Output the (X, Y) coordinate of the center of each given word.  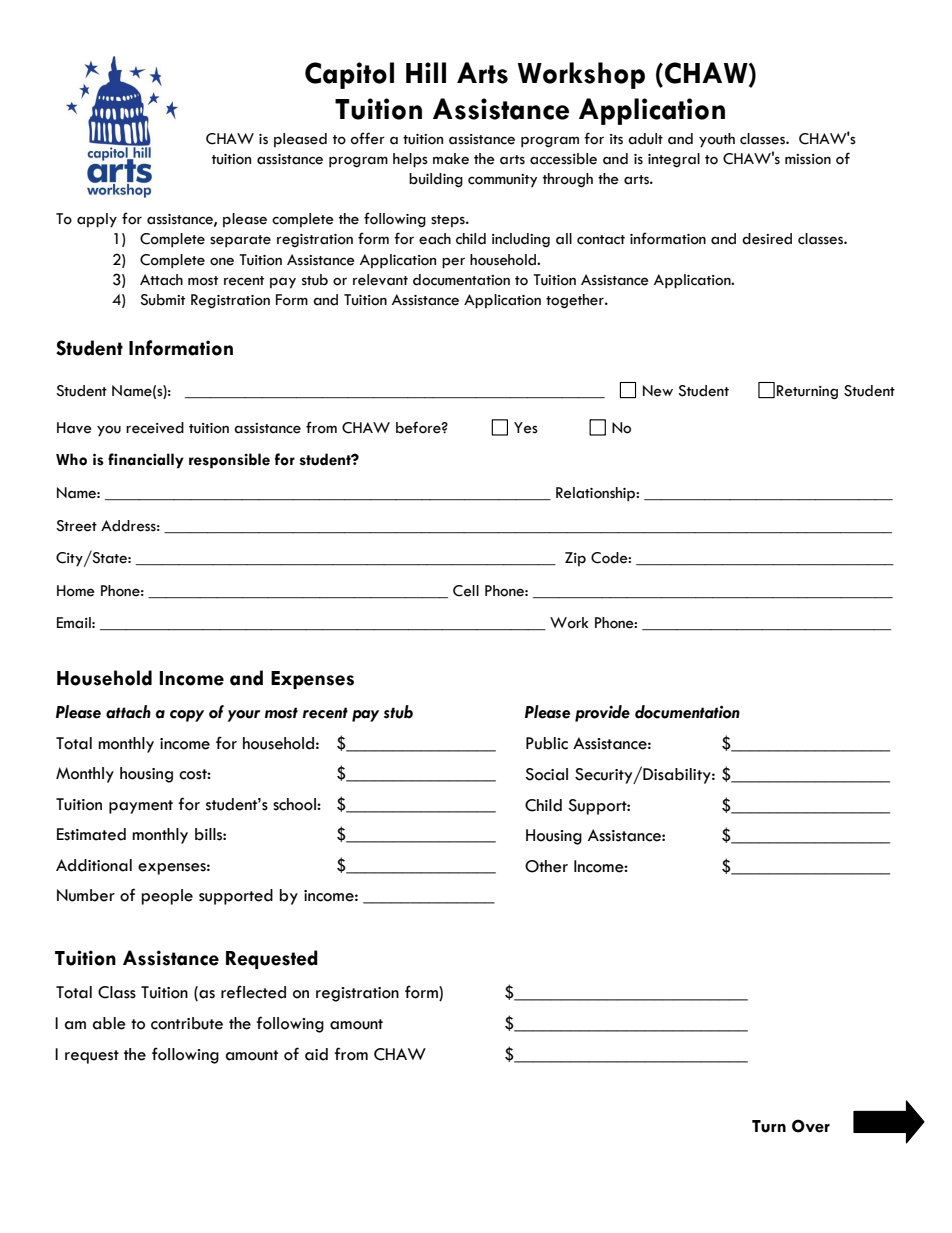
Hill (426, 72)
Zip (575, 559)
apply (97, 220)
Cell (466, 591)
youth (717, 140)
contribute (187, 1023)
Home (76, 591)
